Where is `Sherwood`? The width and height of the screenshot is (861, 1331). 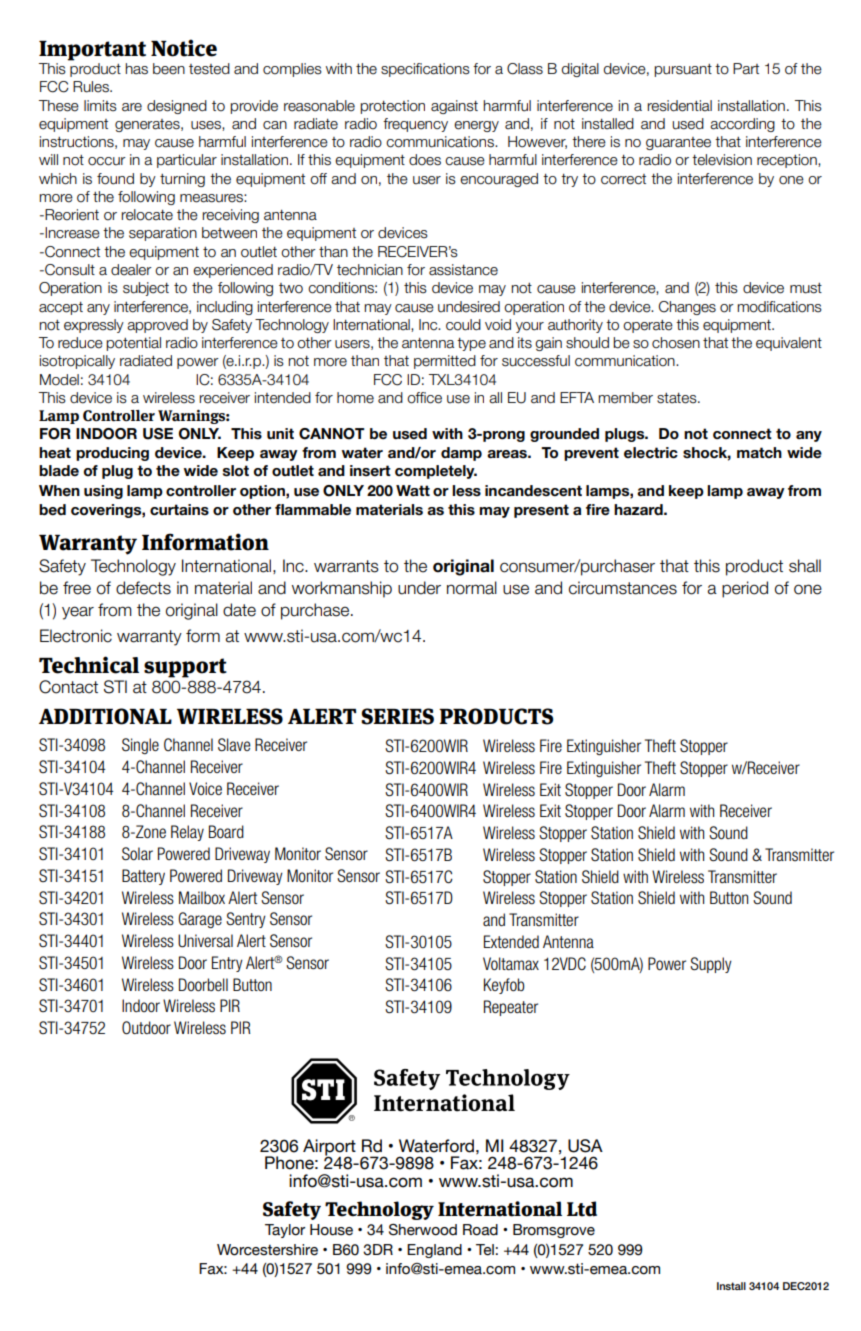 Sherwood is located at coordinates (423, 1230).
